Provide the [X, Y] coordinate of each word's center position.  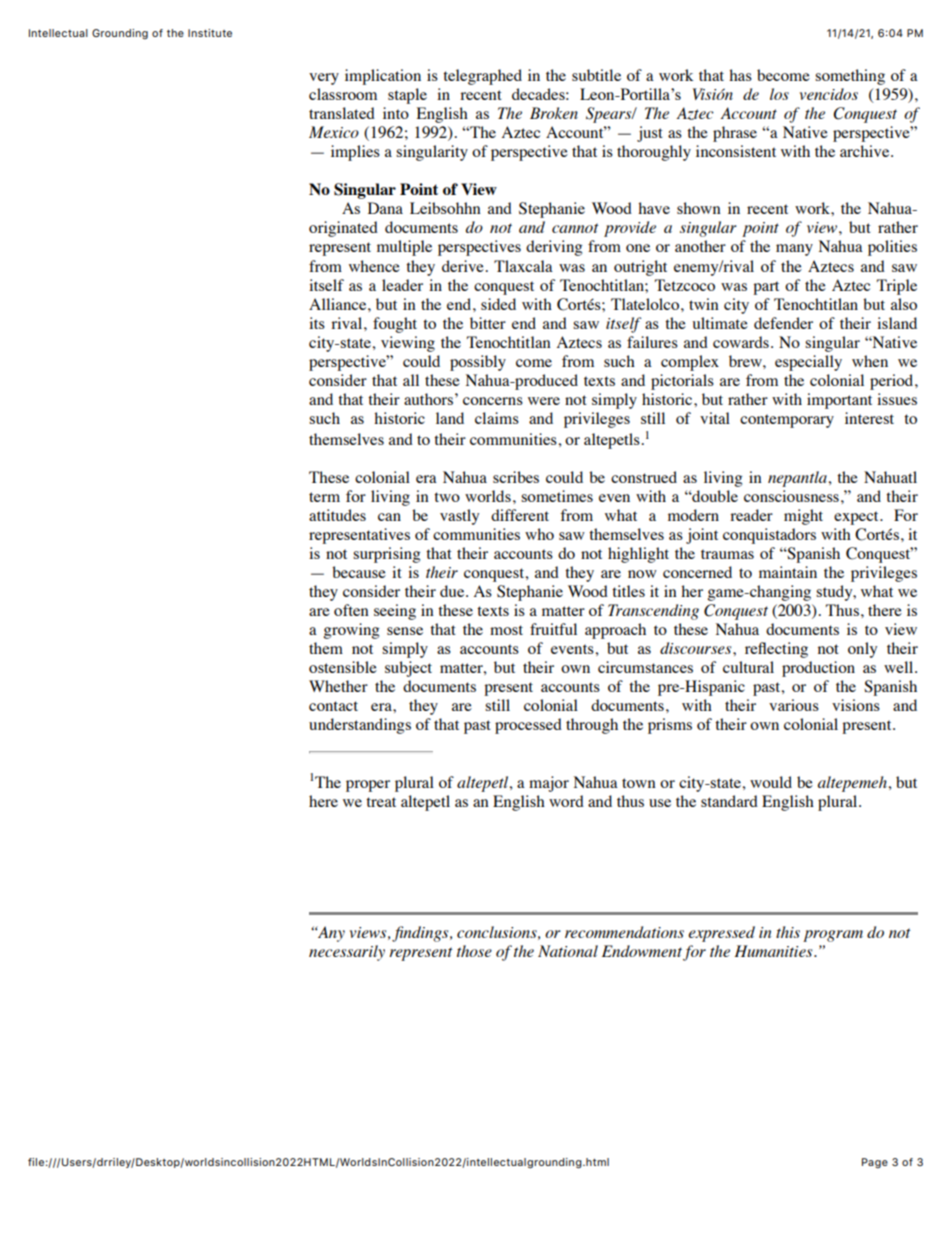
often [351, 610]
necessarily [347, 953]
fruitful [553, 629]
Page [875, 1163]
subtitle [596, 75]
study [835, 593]
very [324, 79]
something [850, 77]
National [568, 951]
